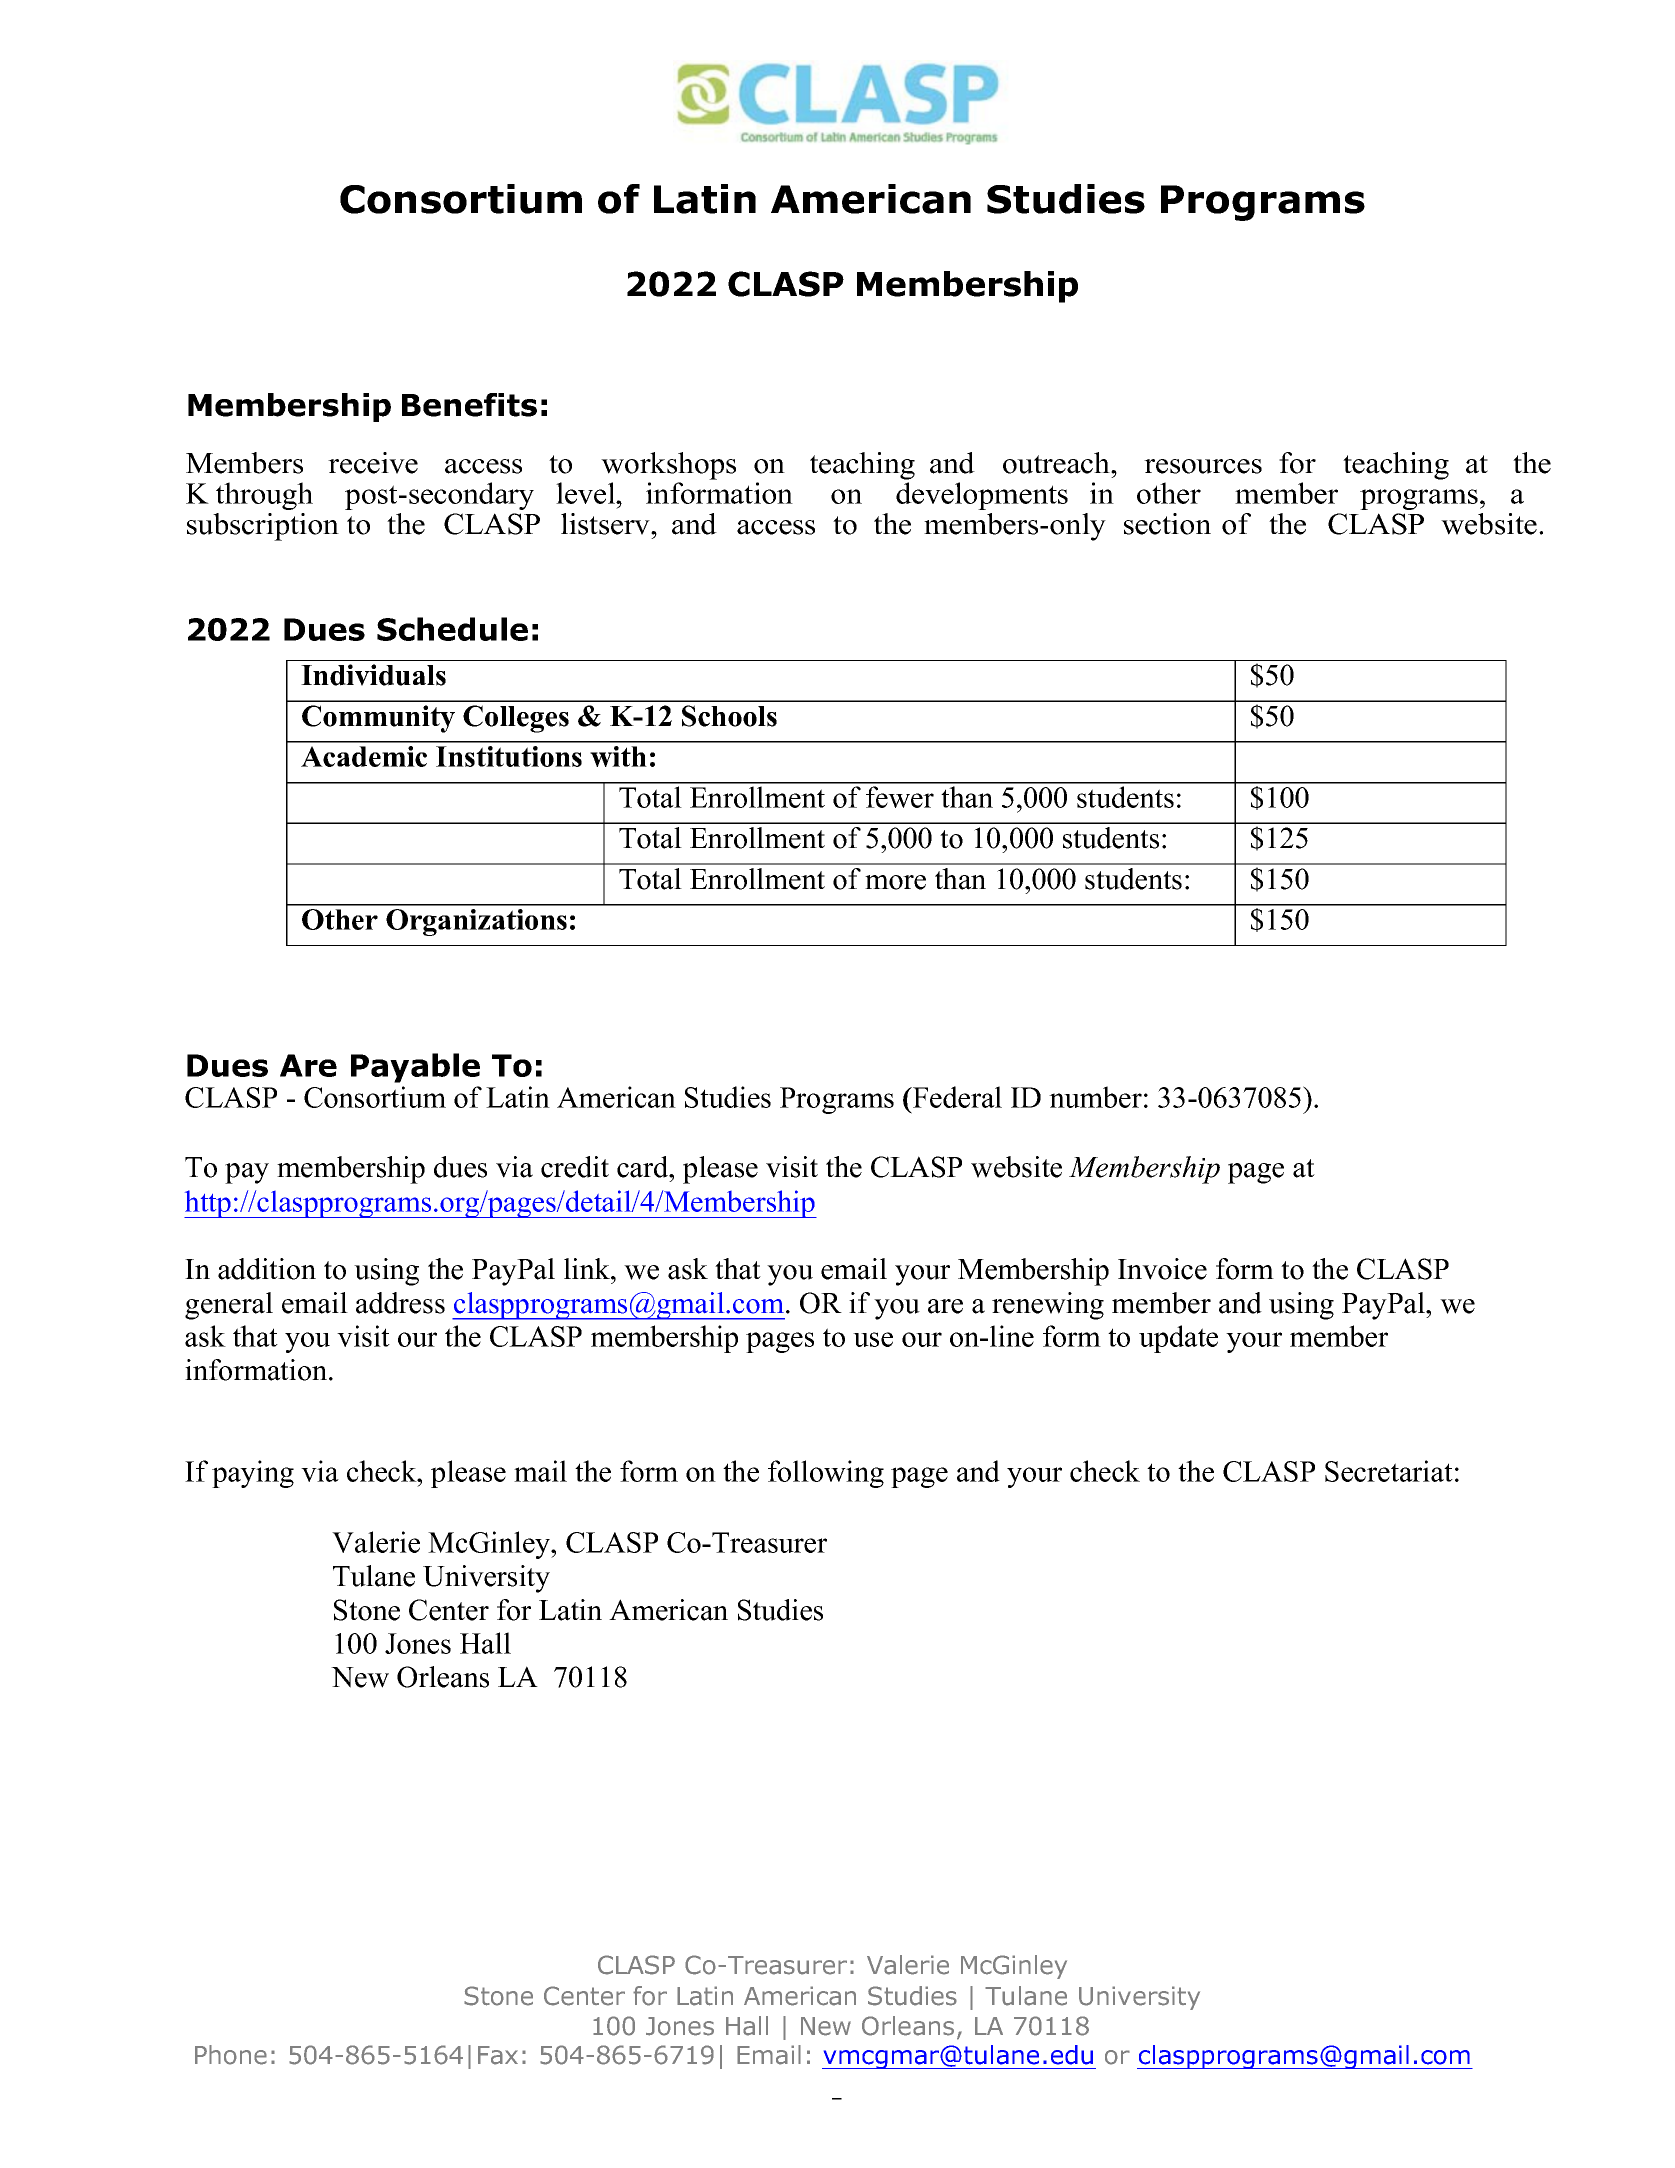 The image size is (1675, 2168). I want to click on use, so click(873, 1339).
